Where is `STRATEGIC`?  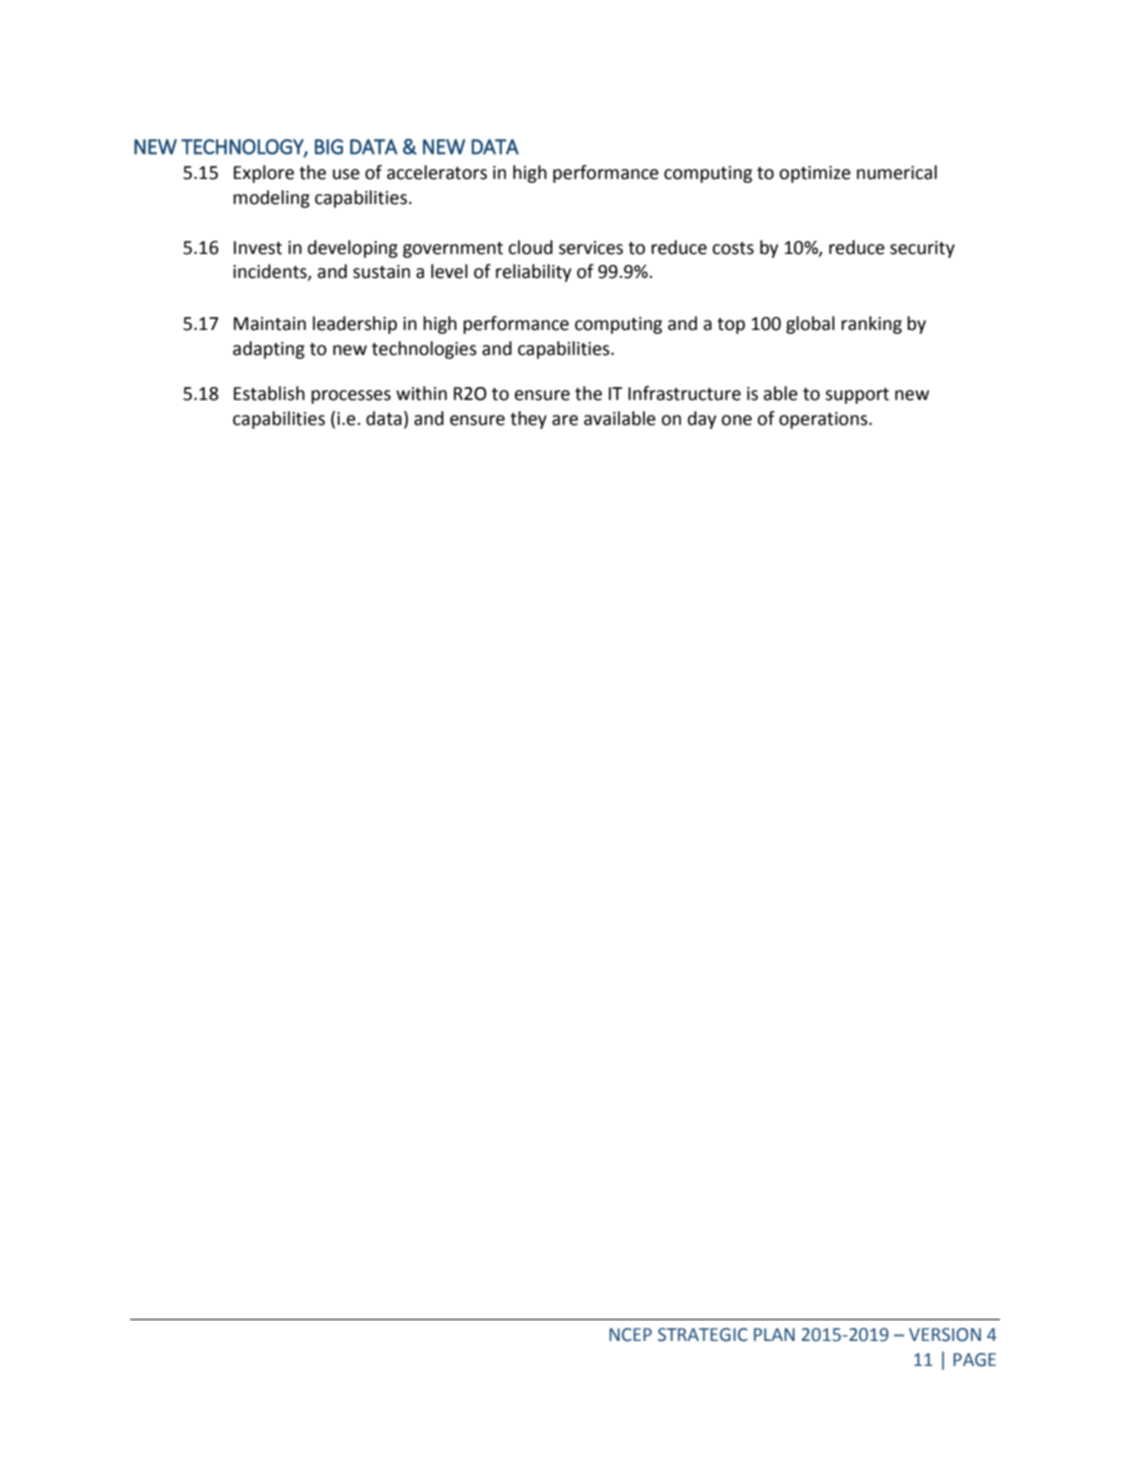 STRATEGIC is located at coordinates (703, 1335).
